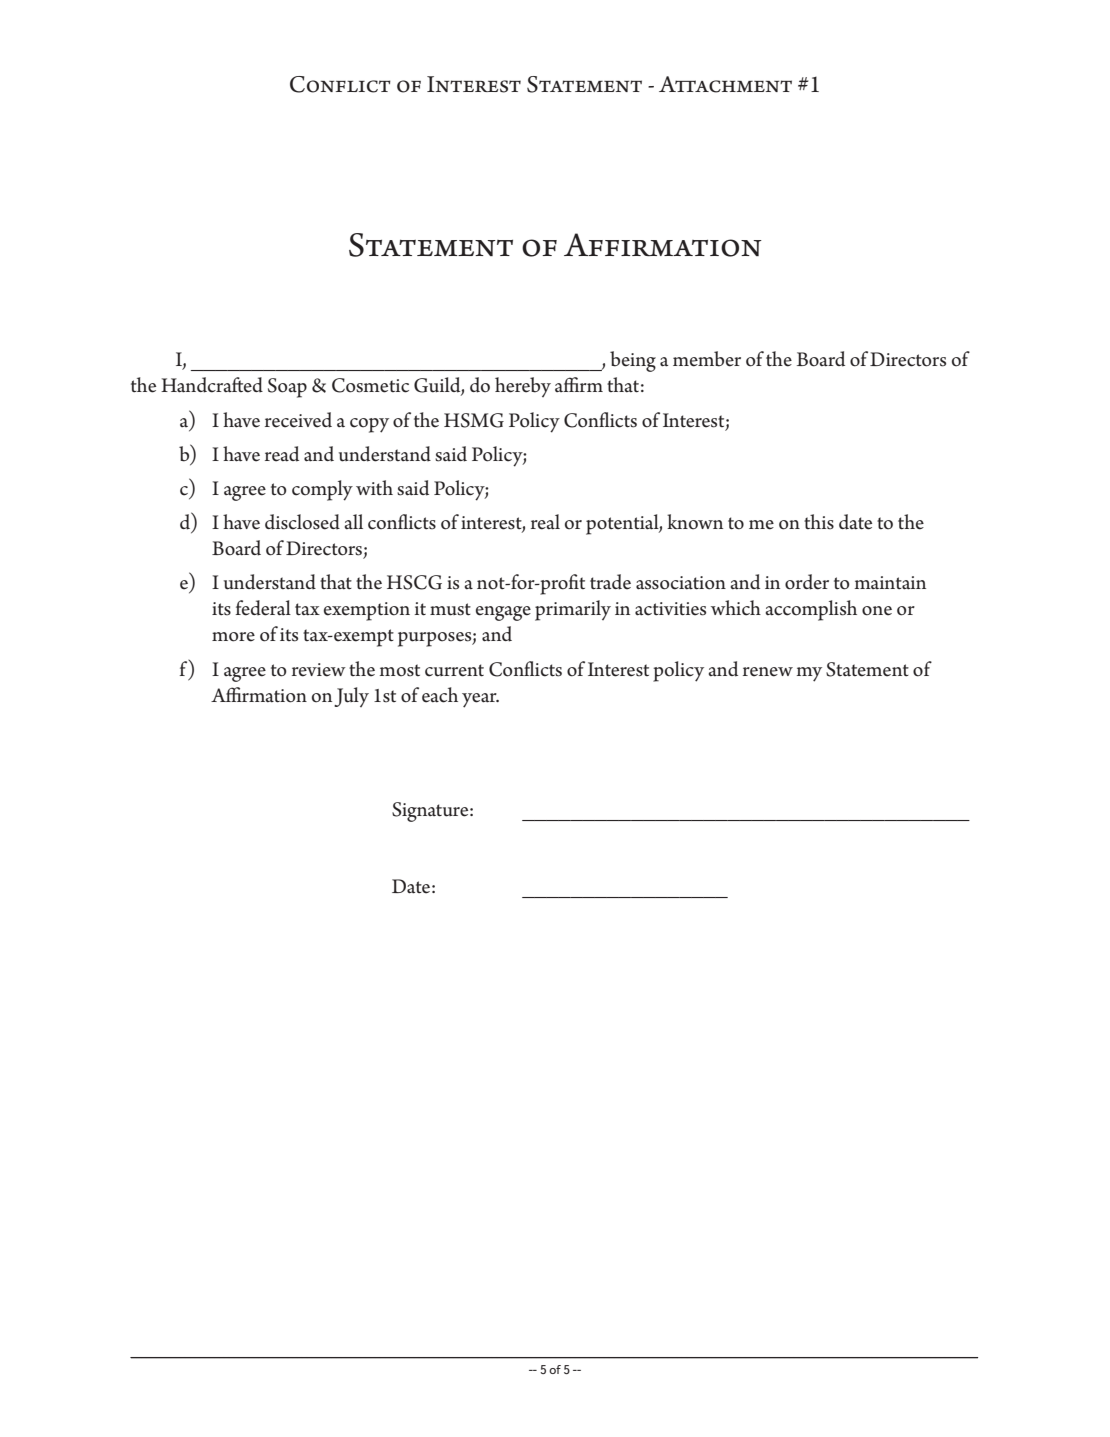 The height and width of the image is (1437, 1110). What do you see at coordinates (633, 361) in the image?
I see `being` at bounding box center [633, 361].
